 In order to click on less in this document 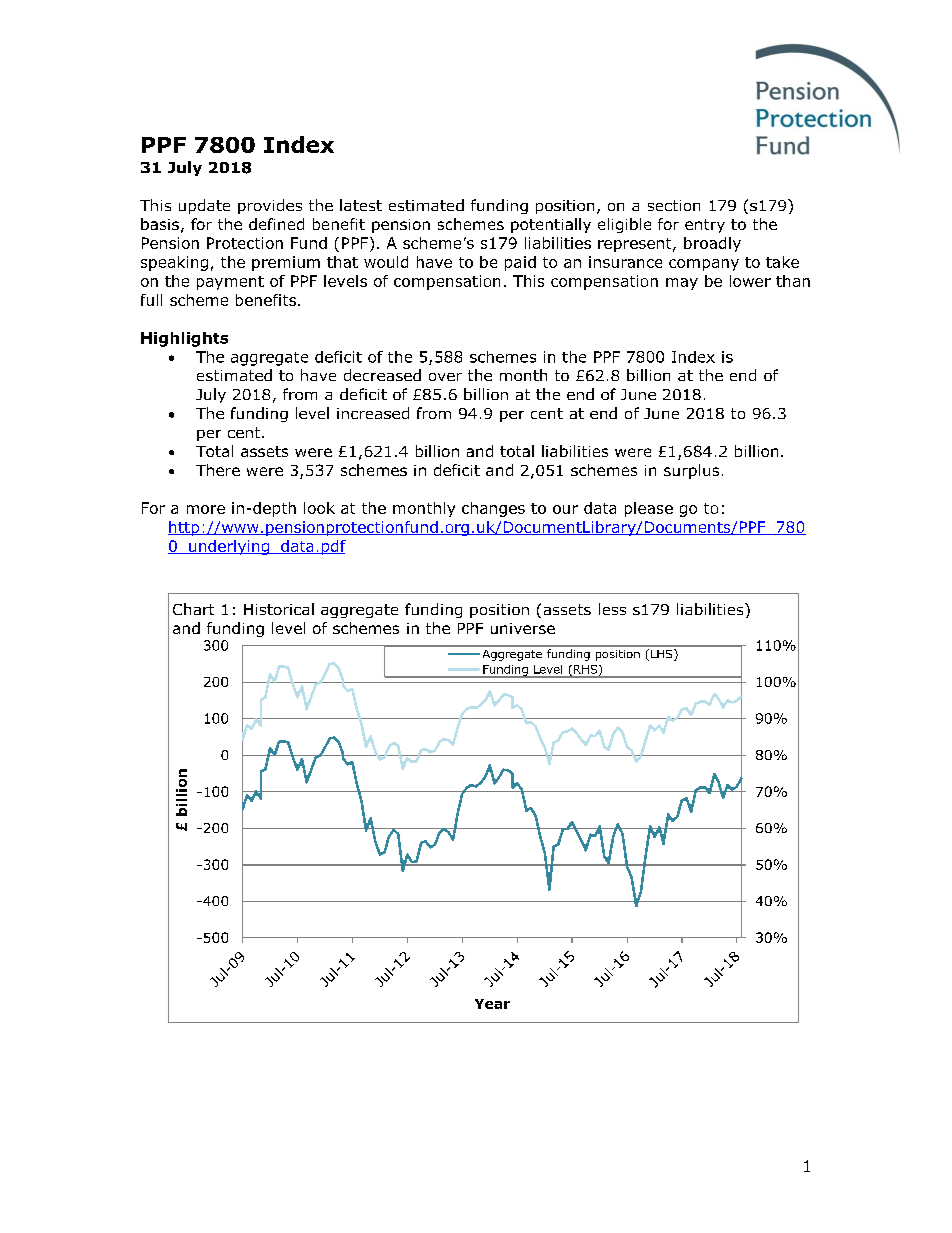, I will do `click(612, 609)`.
